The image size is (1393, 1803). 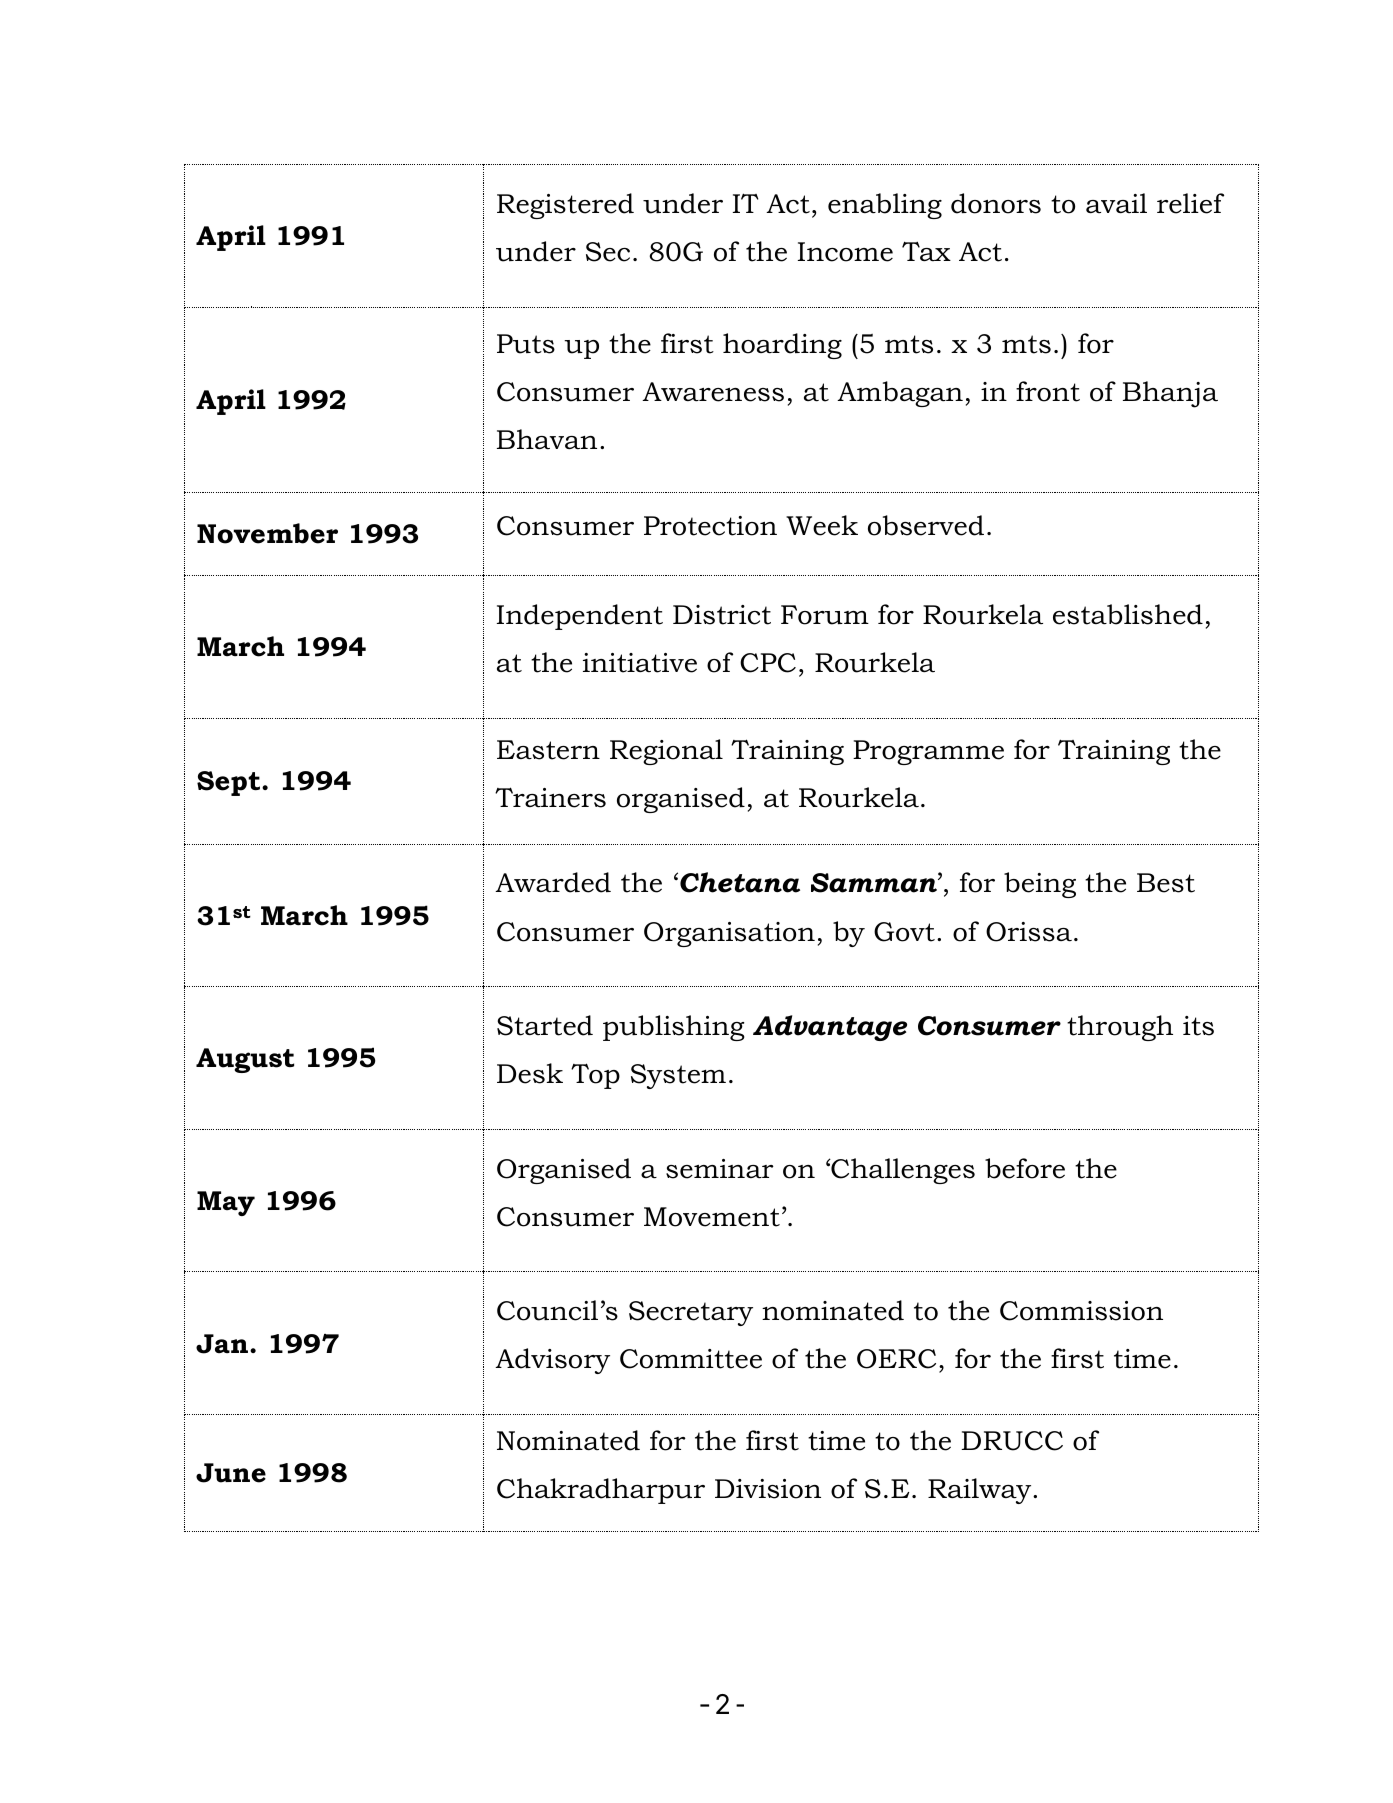 What do you see at coordinates (228, 783) in the screenshot?
I see `Sept` at bounding box center [228, 783].
